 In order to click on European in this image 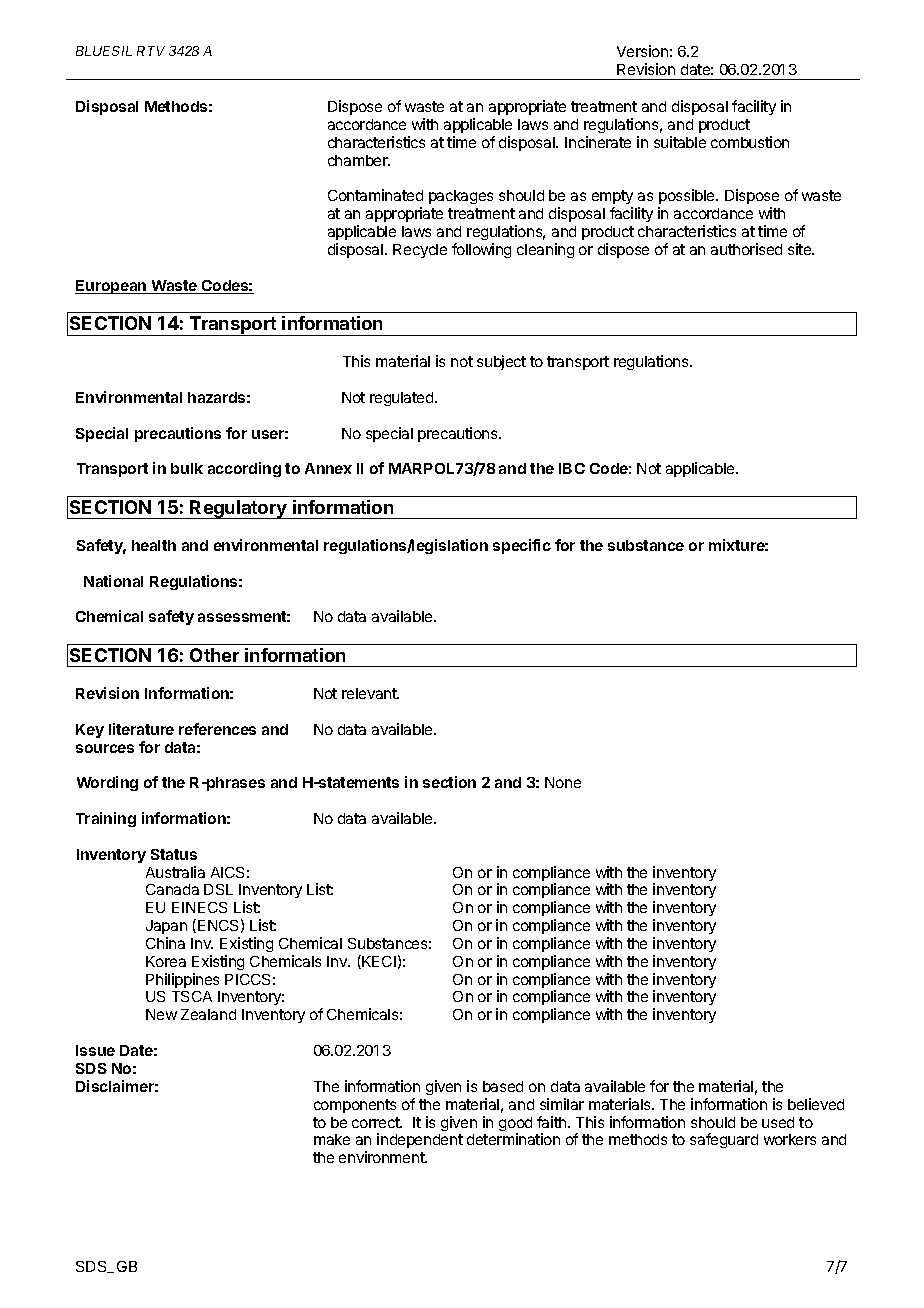, I will do `click(112, 287)`.
